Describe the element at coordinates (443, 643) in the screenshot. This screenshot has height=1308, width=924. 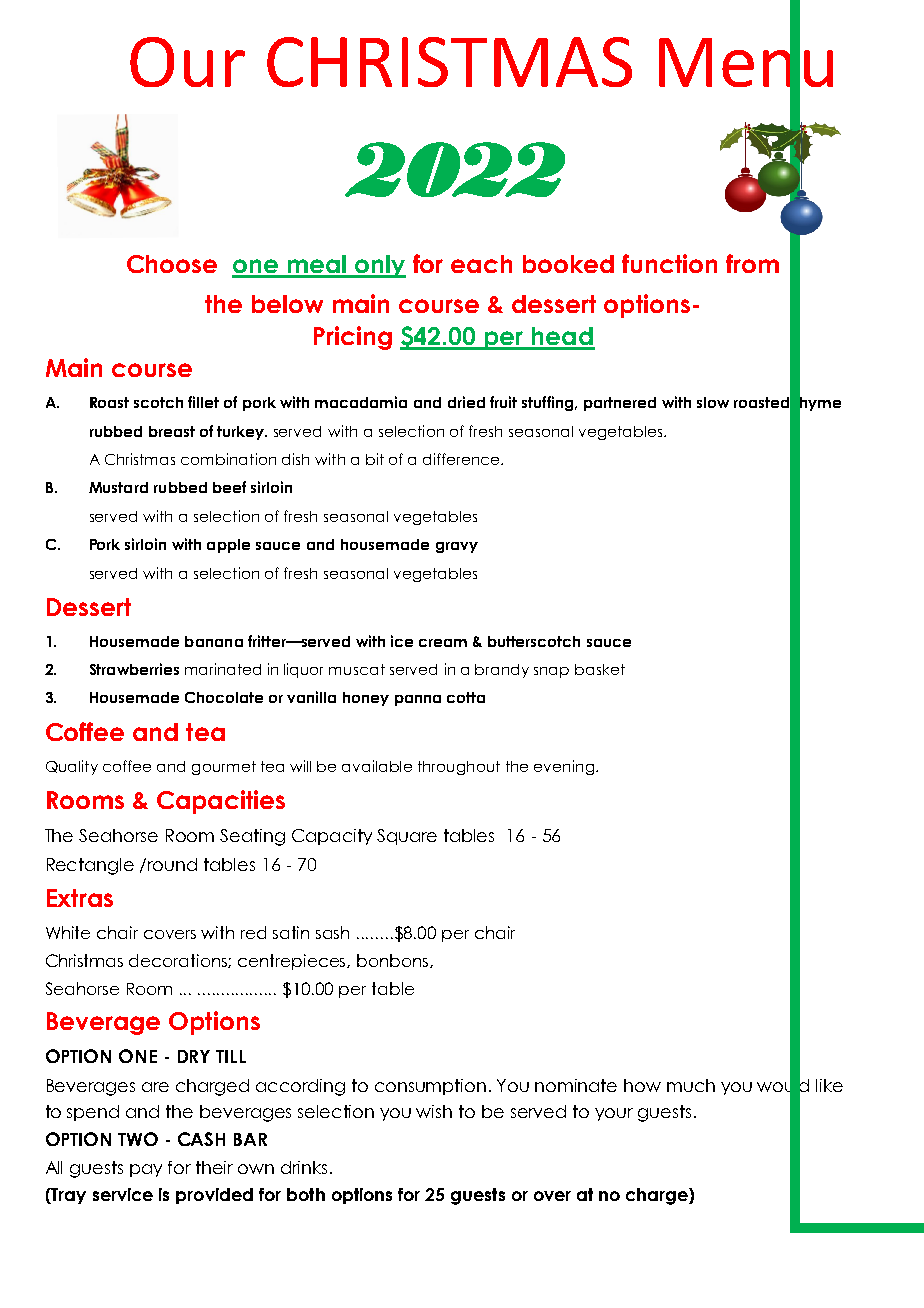
I see `cream` at that location.
